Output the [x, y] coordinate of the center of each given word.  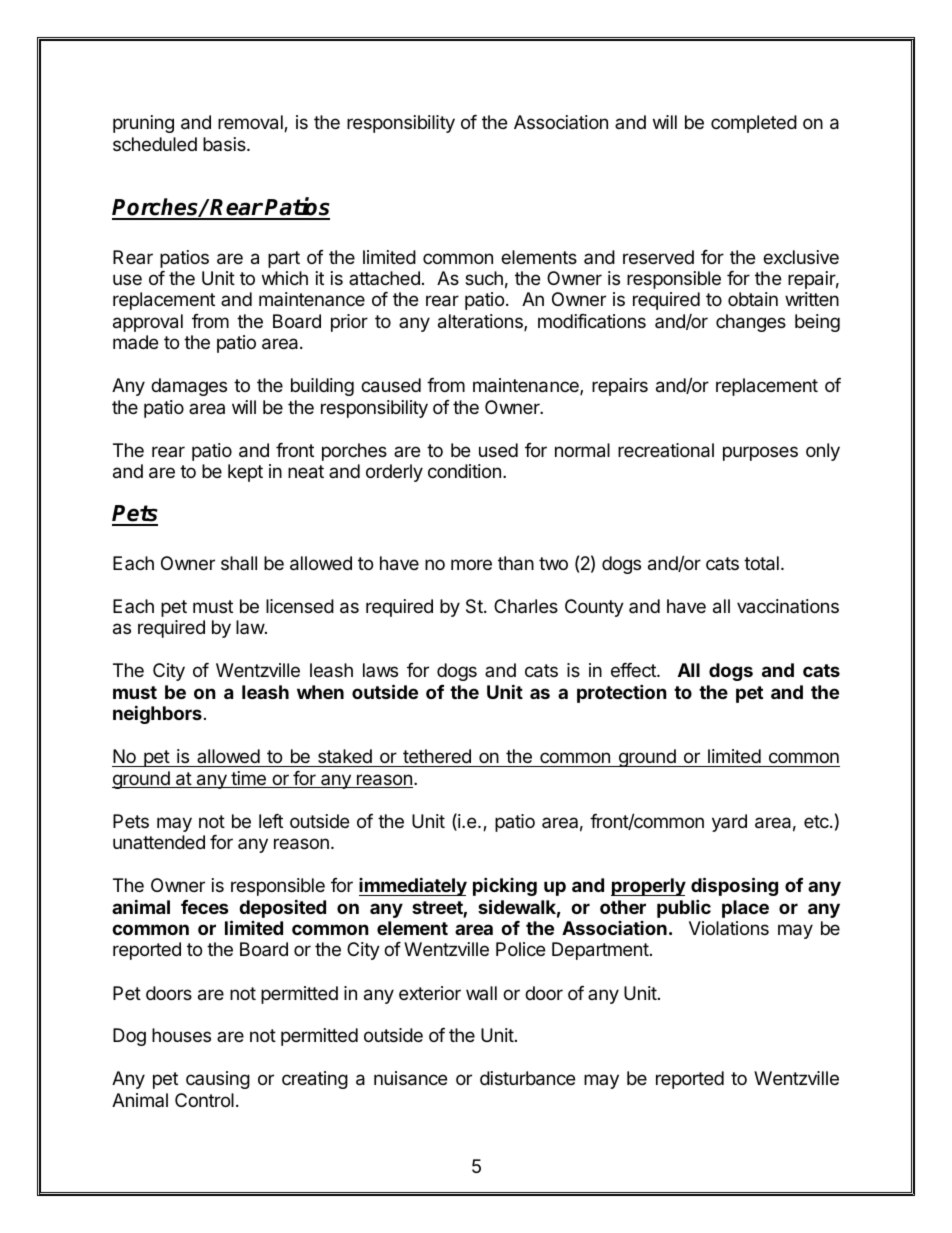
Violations [729, 928]
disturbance [527, 1078]
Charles [526, 606]
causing [218, 1080]
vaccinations [788, 606]
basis [225, 144]
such [484, 278]
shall [239, 563]
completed [754, 124]
